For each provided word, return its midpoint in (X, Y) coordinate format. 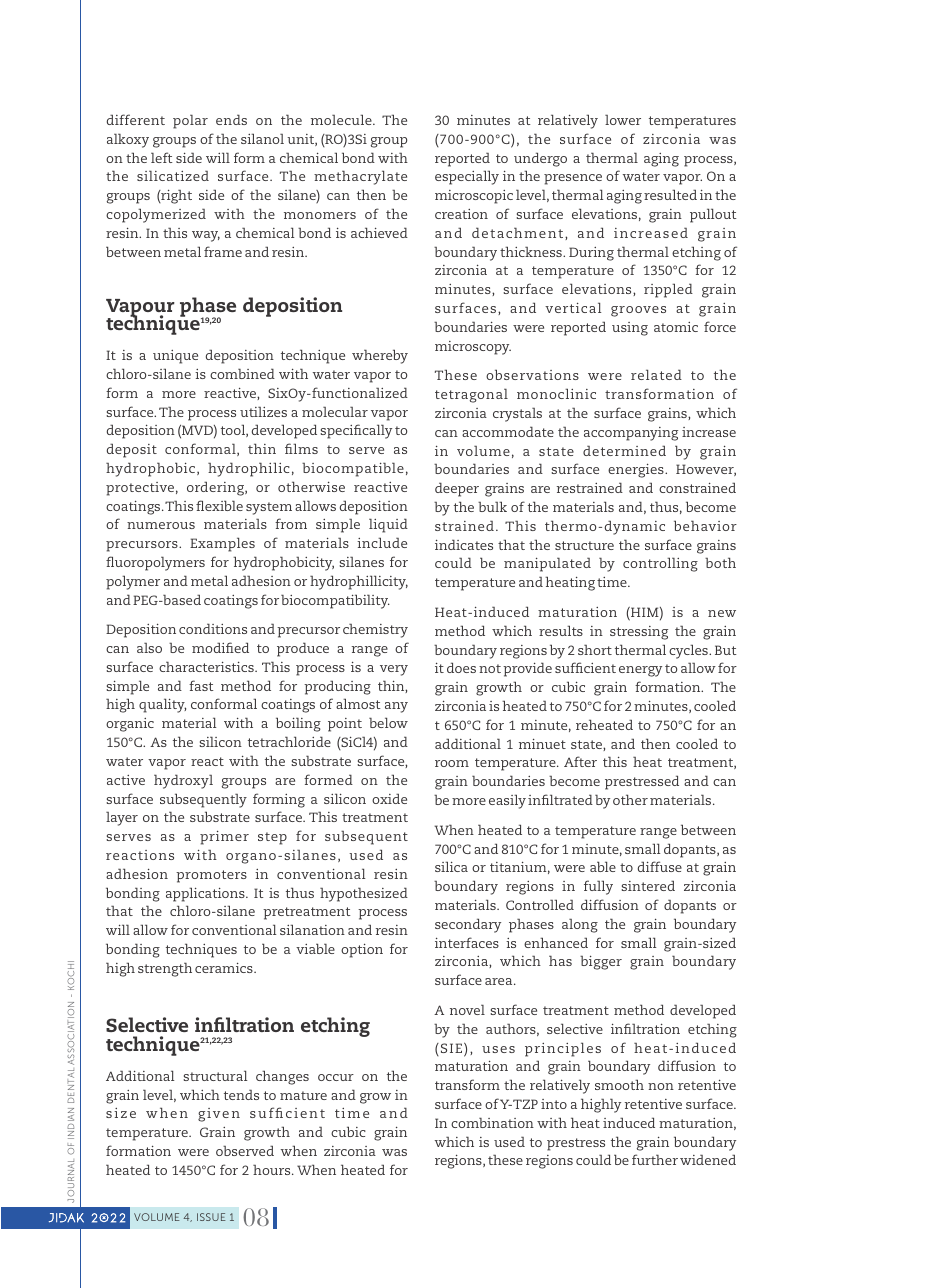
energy (640, 671)
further (655, 1159)
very (394, 670)
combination (492, 1122)
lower (623, 119)
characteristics (207, 666)
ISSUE (211, 1217)
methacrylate (360, 177)
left (162, 157)
